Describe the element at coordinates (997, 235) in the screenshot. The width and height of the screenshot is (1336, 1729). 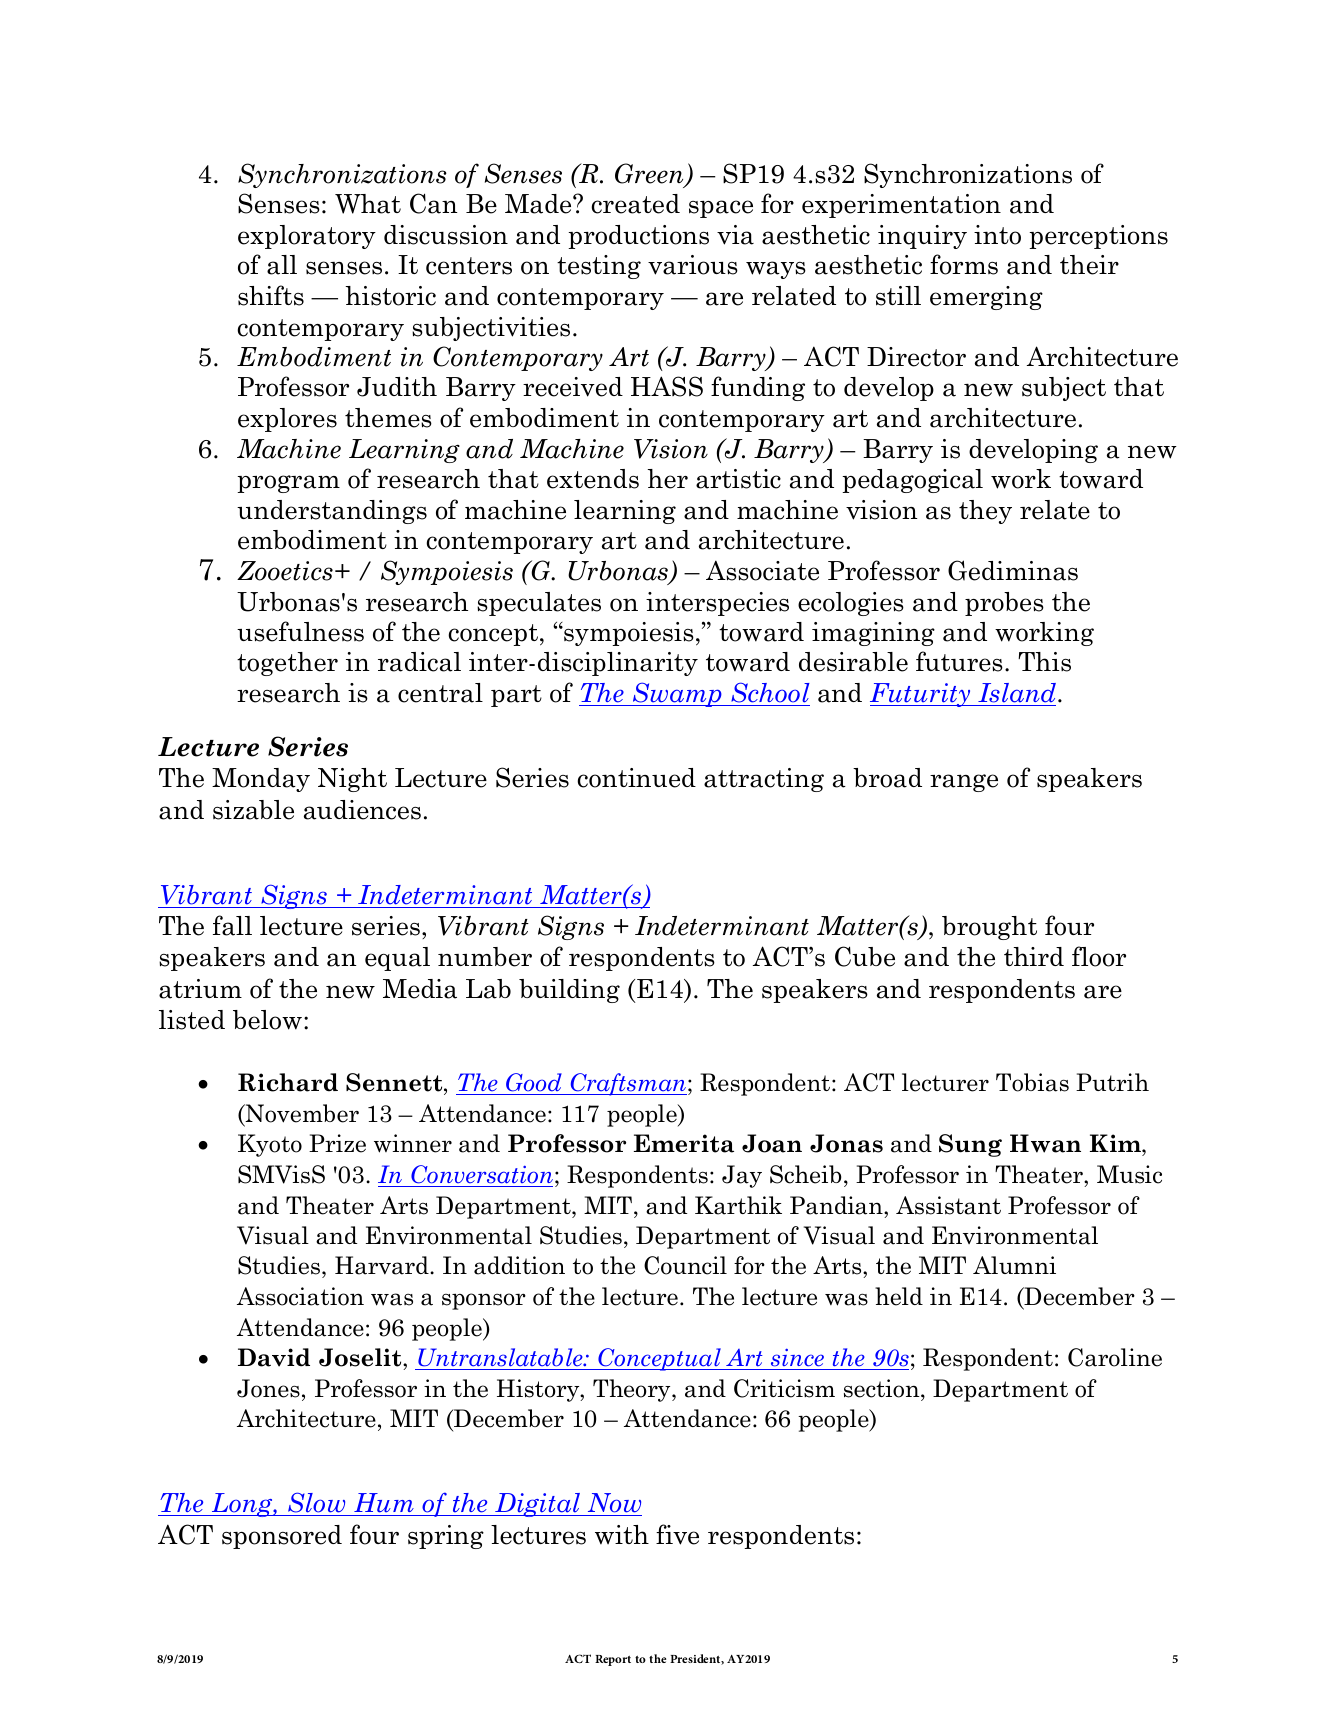
I see `into` at that location.
